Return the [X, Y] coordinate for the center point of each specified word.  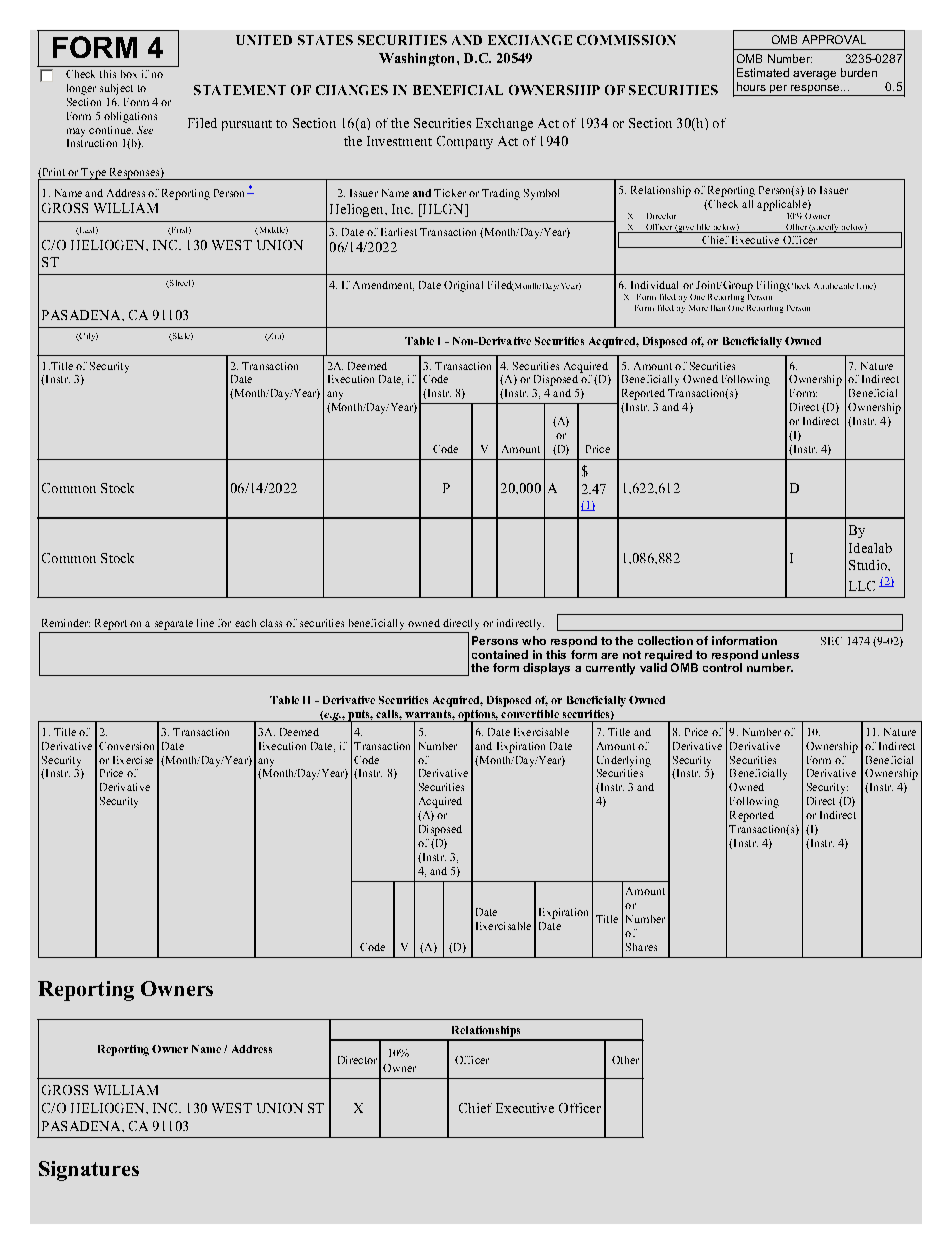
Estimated [763, 72]
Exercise [133, 760]
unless [780, 654]
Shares [641, 947]
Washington [418, 59]
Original [463, 286]
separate [174, 625]
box [129, 74]
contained [500, 654]
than [718, 308]
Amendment [383, 286]
